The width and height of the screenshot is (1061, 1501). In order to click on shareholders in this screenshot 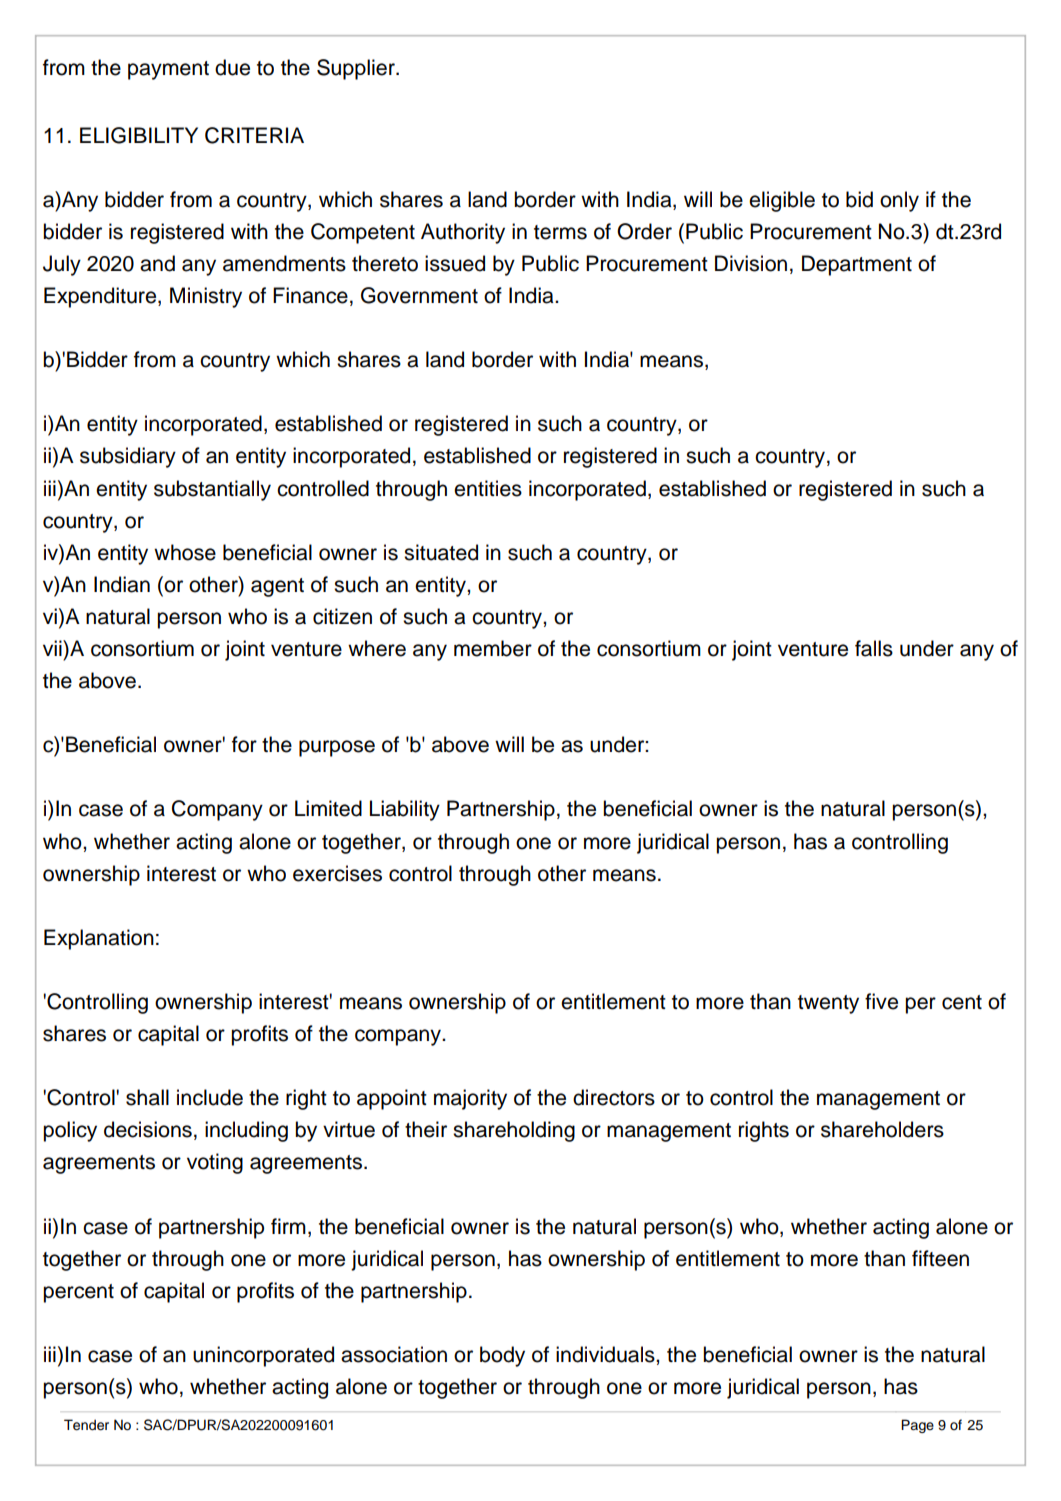, I will do `click(882, 1129)`.
